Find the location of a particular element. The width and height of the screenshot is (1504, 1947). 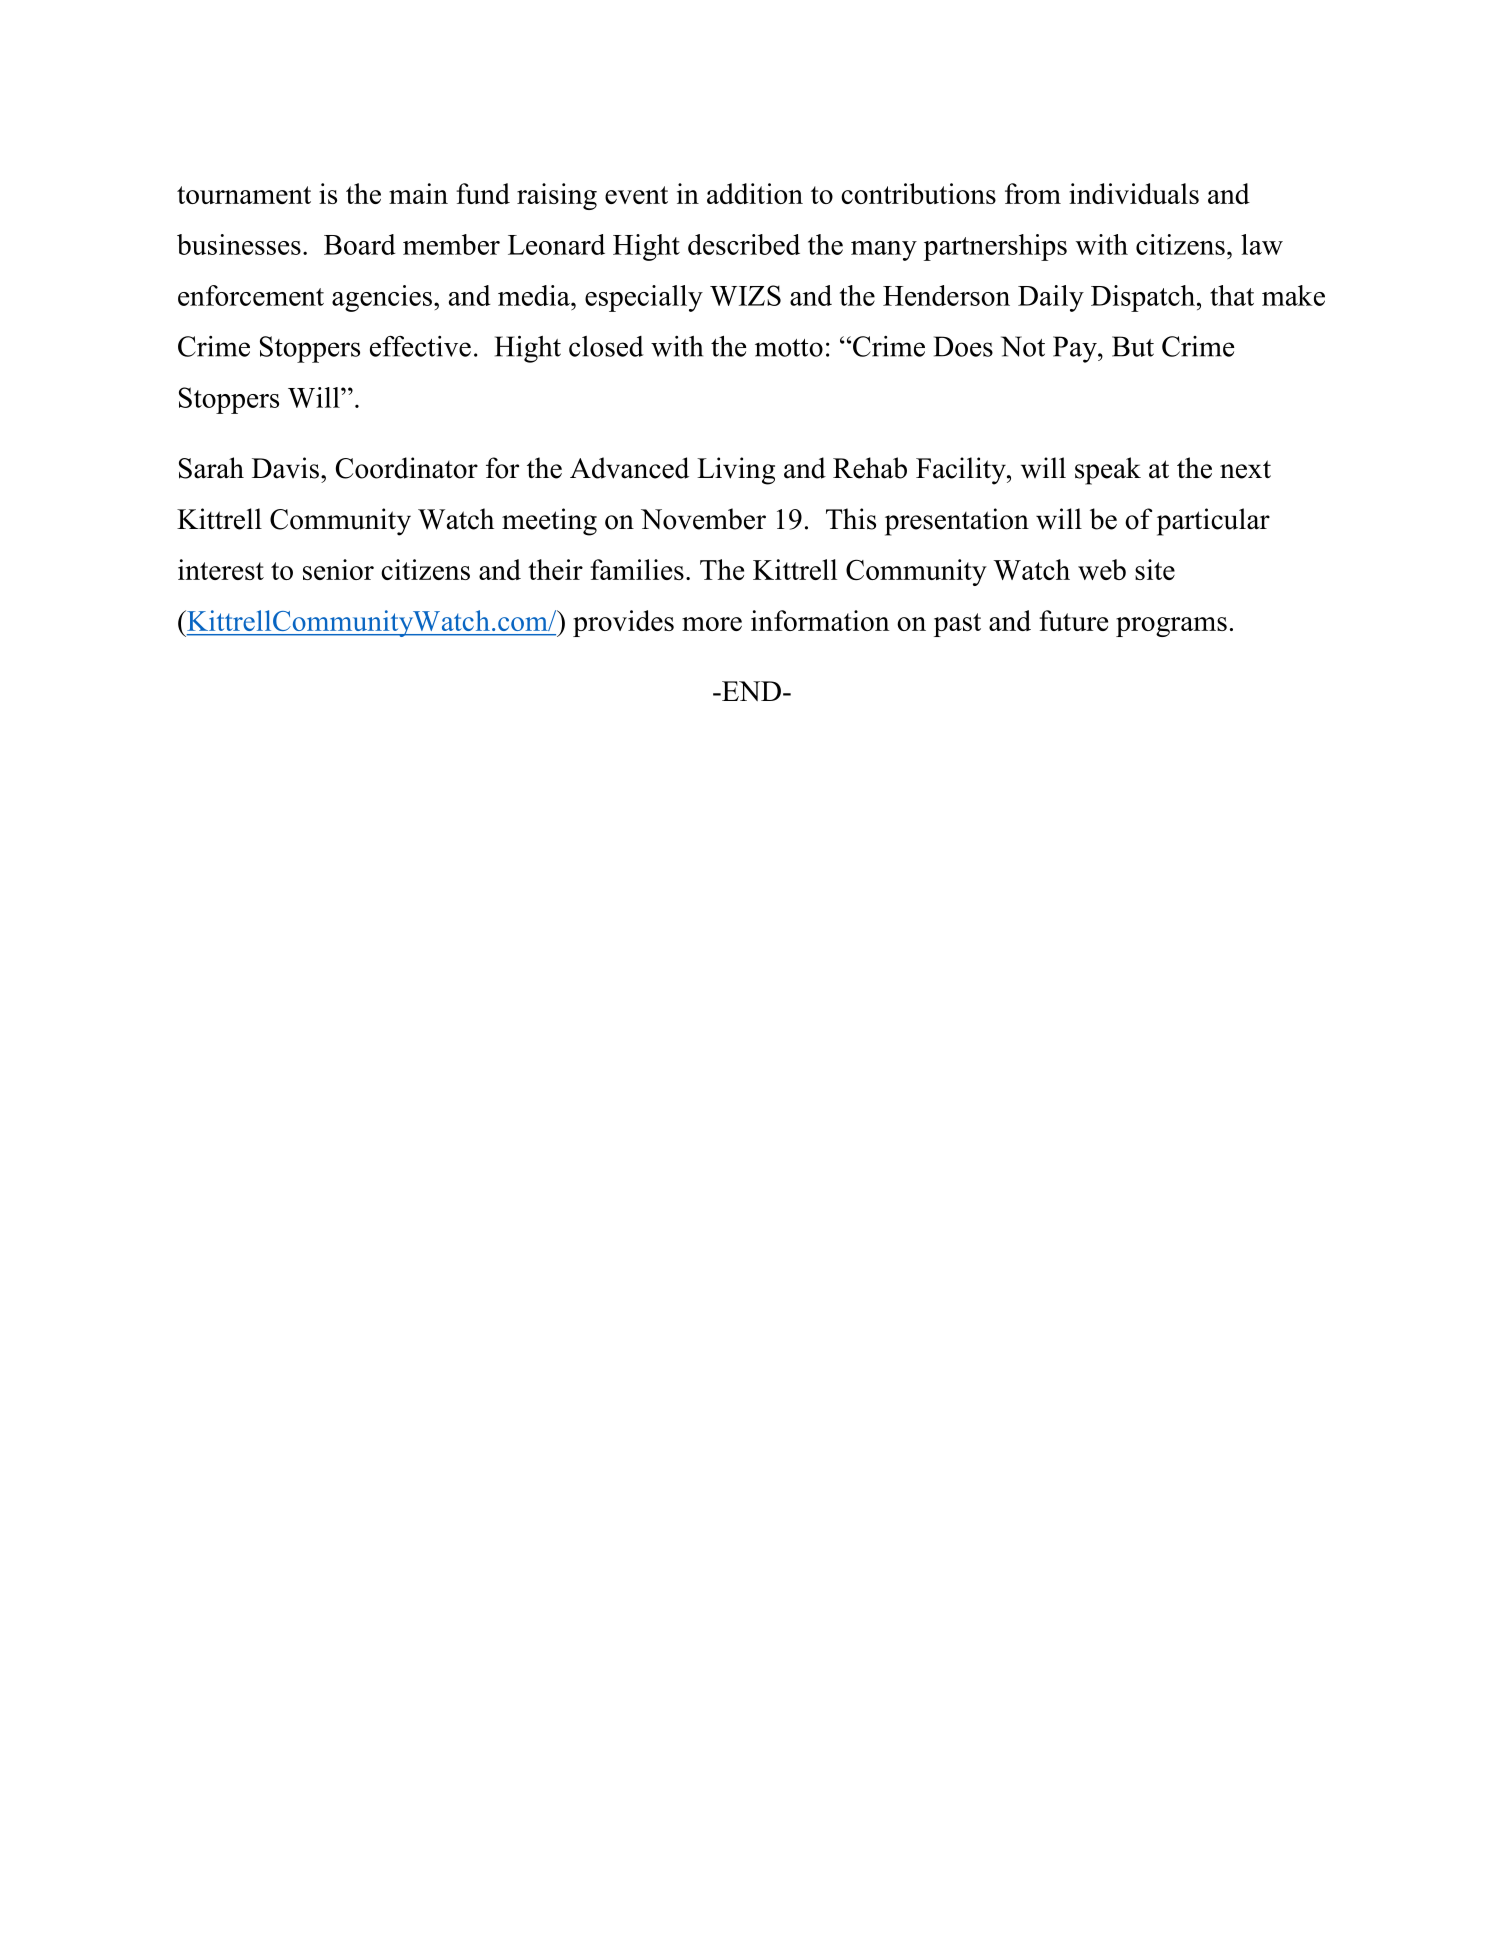

main is located at coordinates (418, 193).
